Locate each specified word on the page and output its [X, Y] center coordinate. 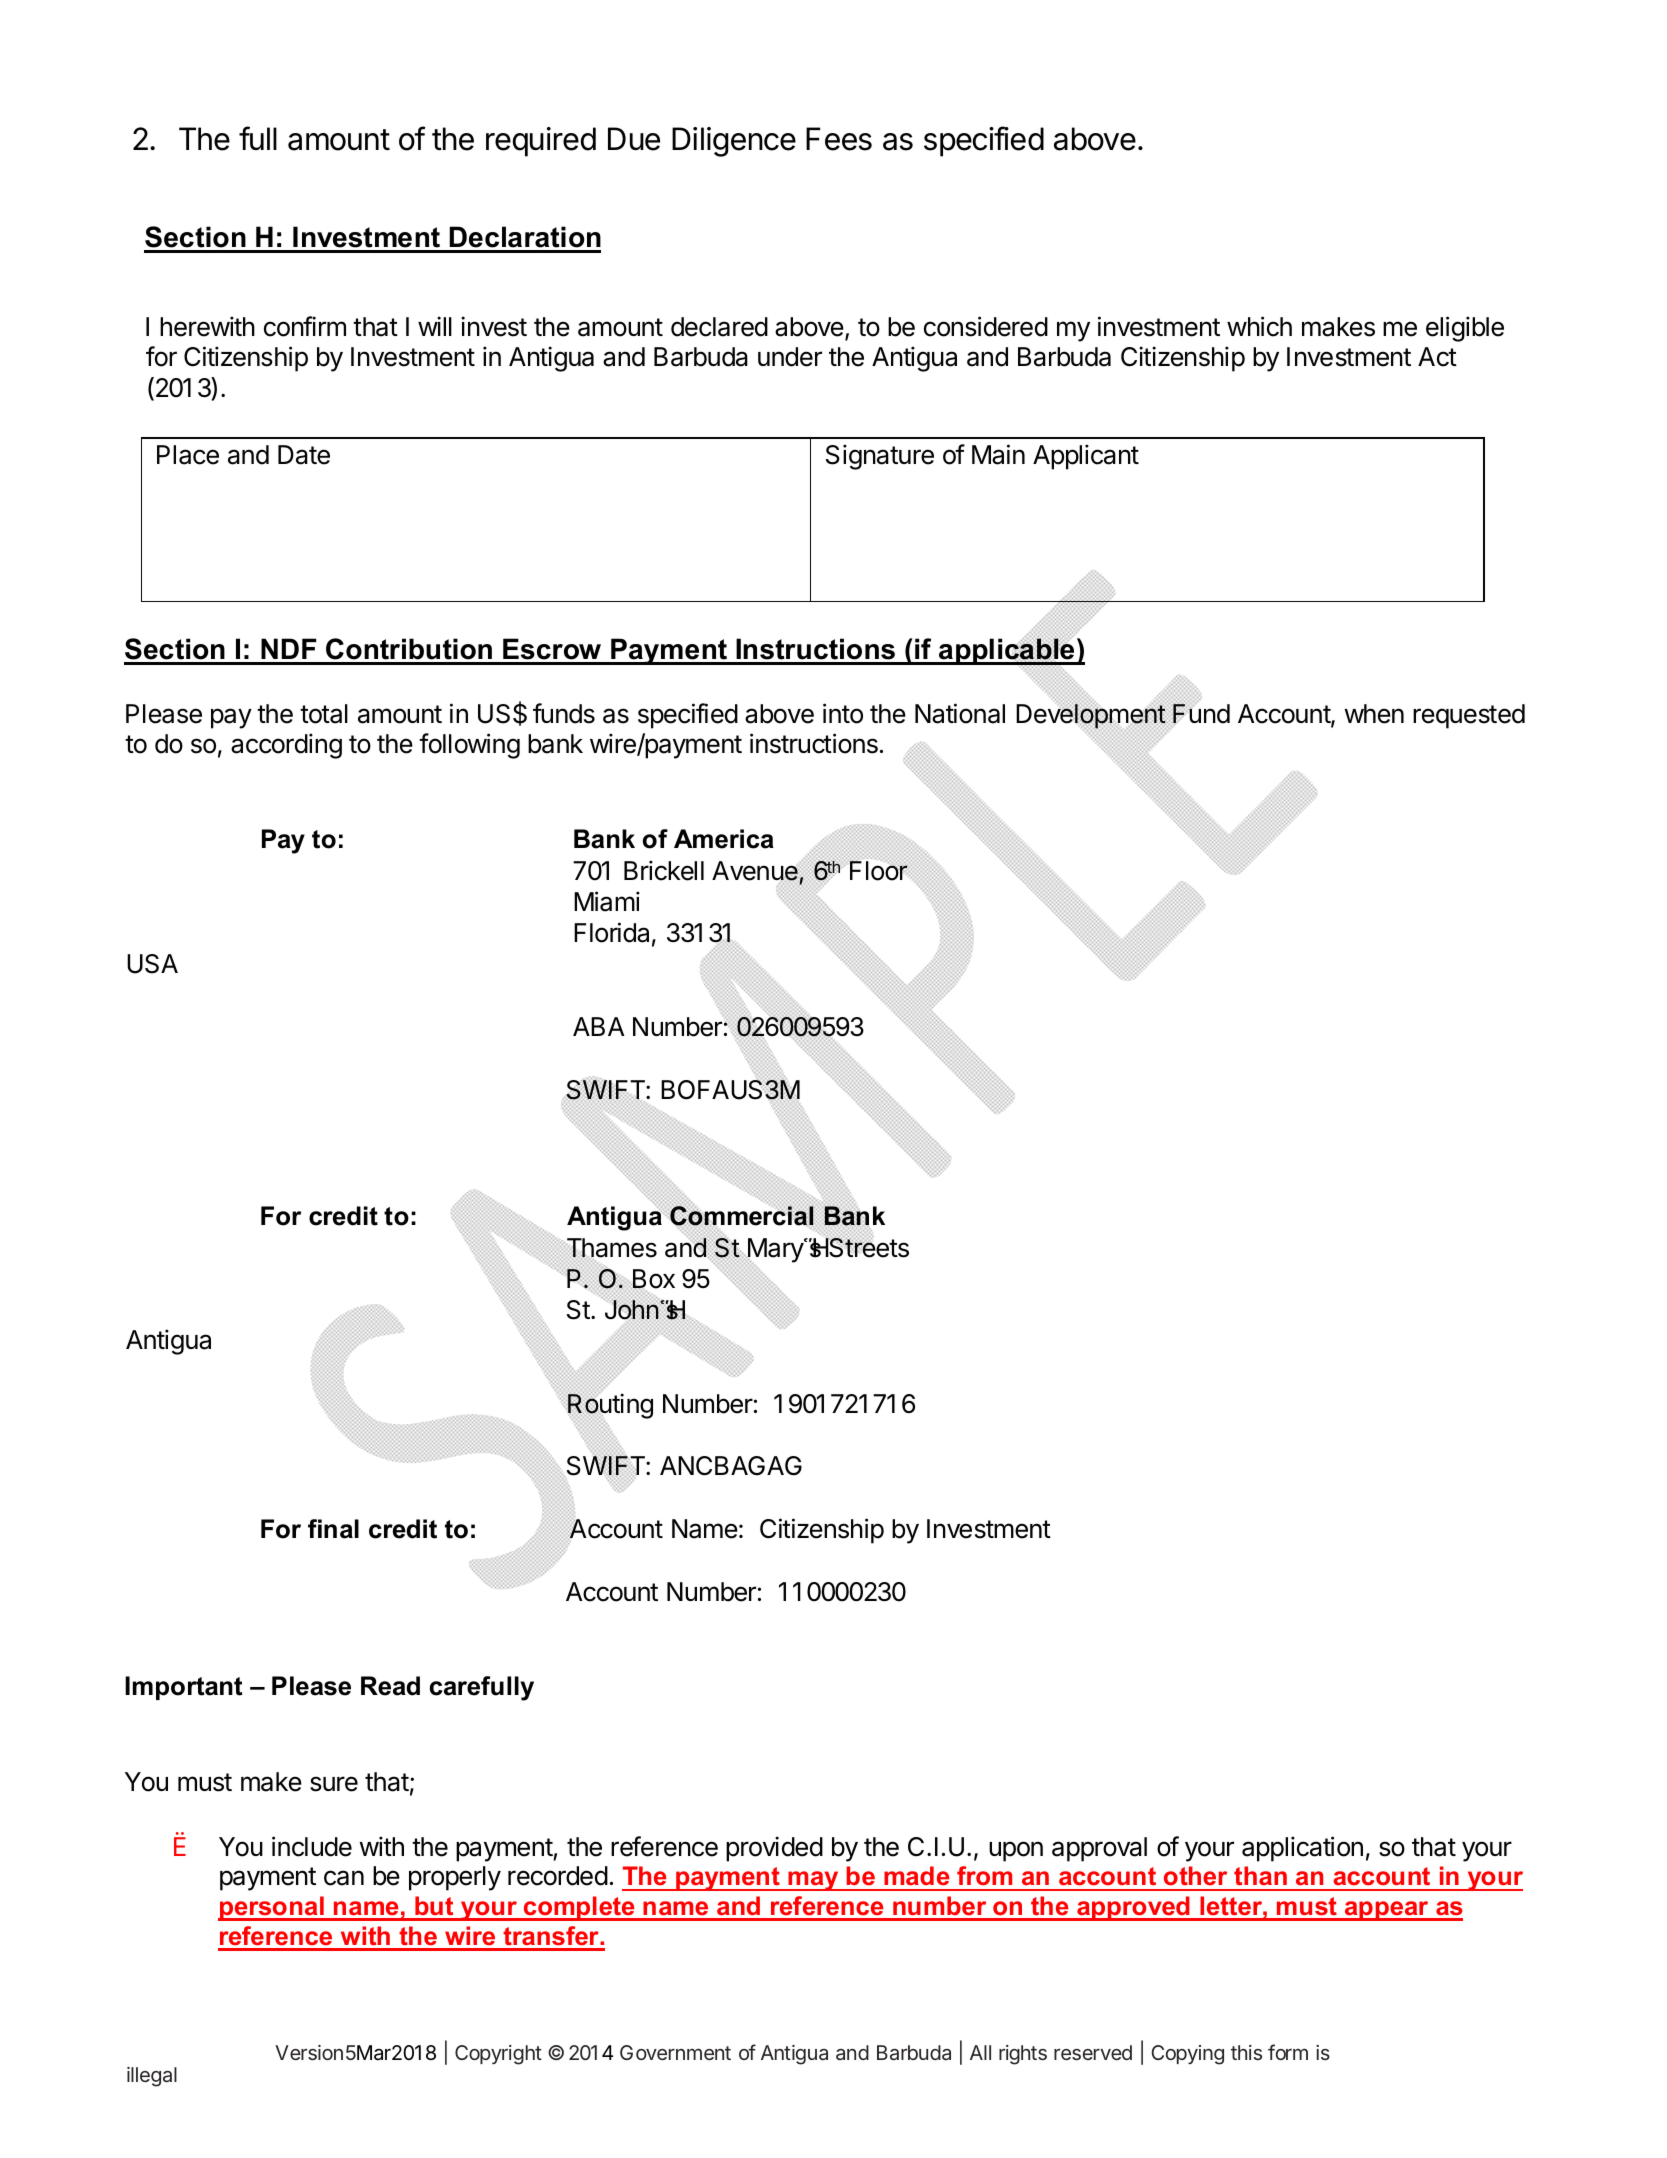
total [324, 714]
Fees [839, 139]
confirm [305, 326]
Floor [878, 870]
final [333, 1529]
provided [774, 1849]
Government [675, 2052]
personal [272, 1908]
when [1374, 714]
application [1302, 1849]
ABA [598, 1026]
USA [152, 964]
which [1259, 326]
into [843, 713]
